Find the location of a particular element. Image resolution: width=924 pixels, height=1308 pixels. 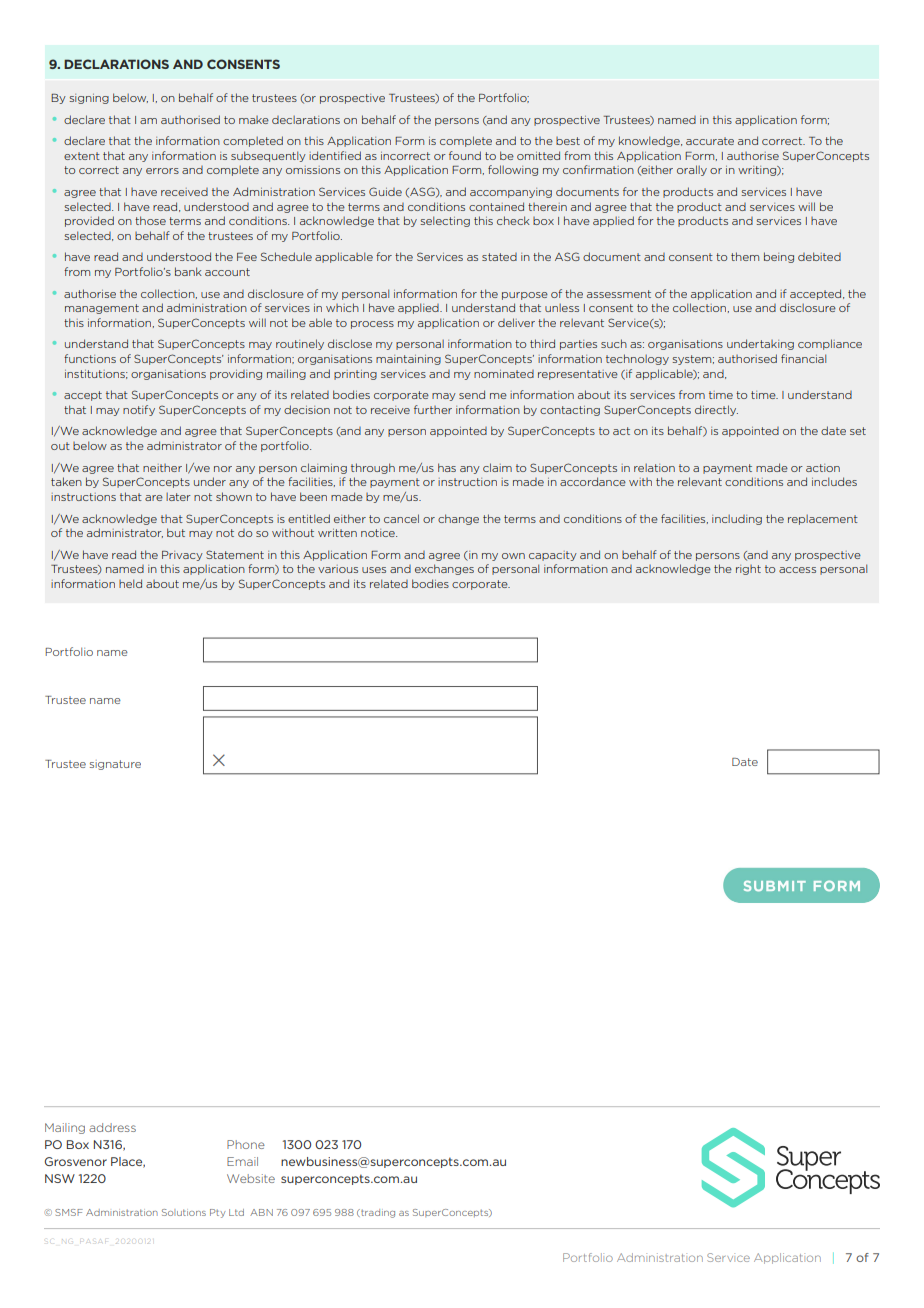

ABN is located at coordinates (261, 1212).
